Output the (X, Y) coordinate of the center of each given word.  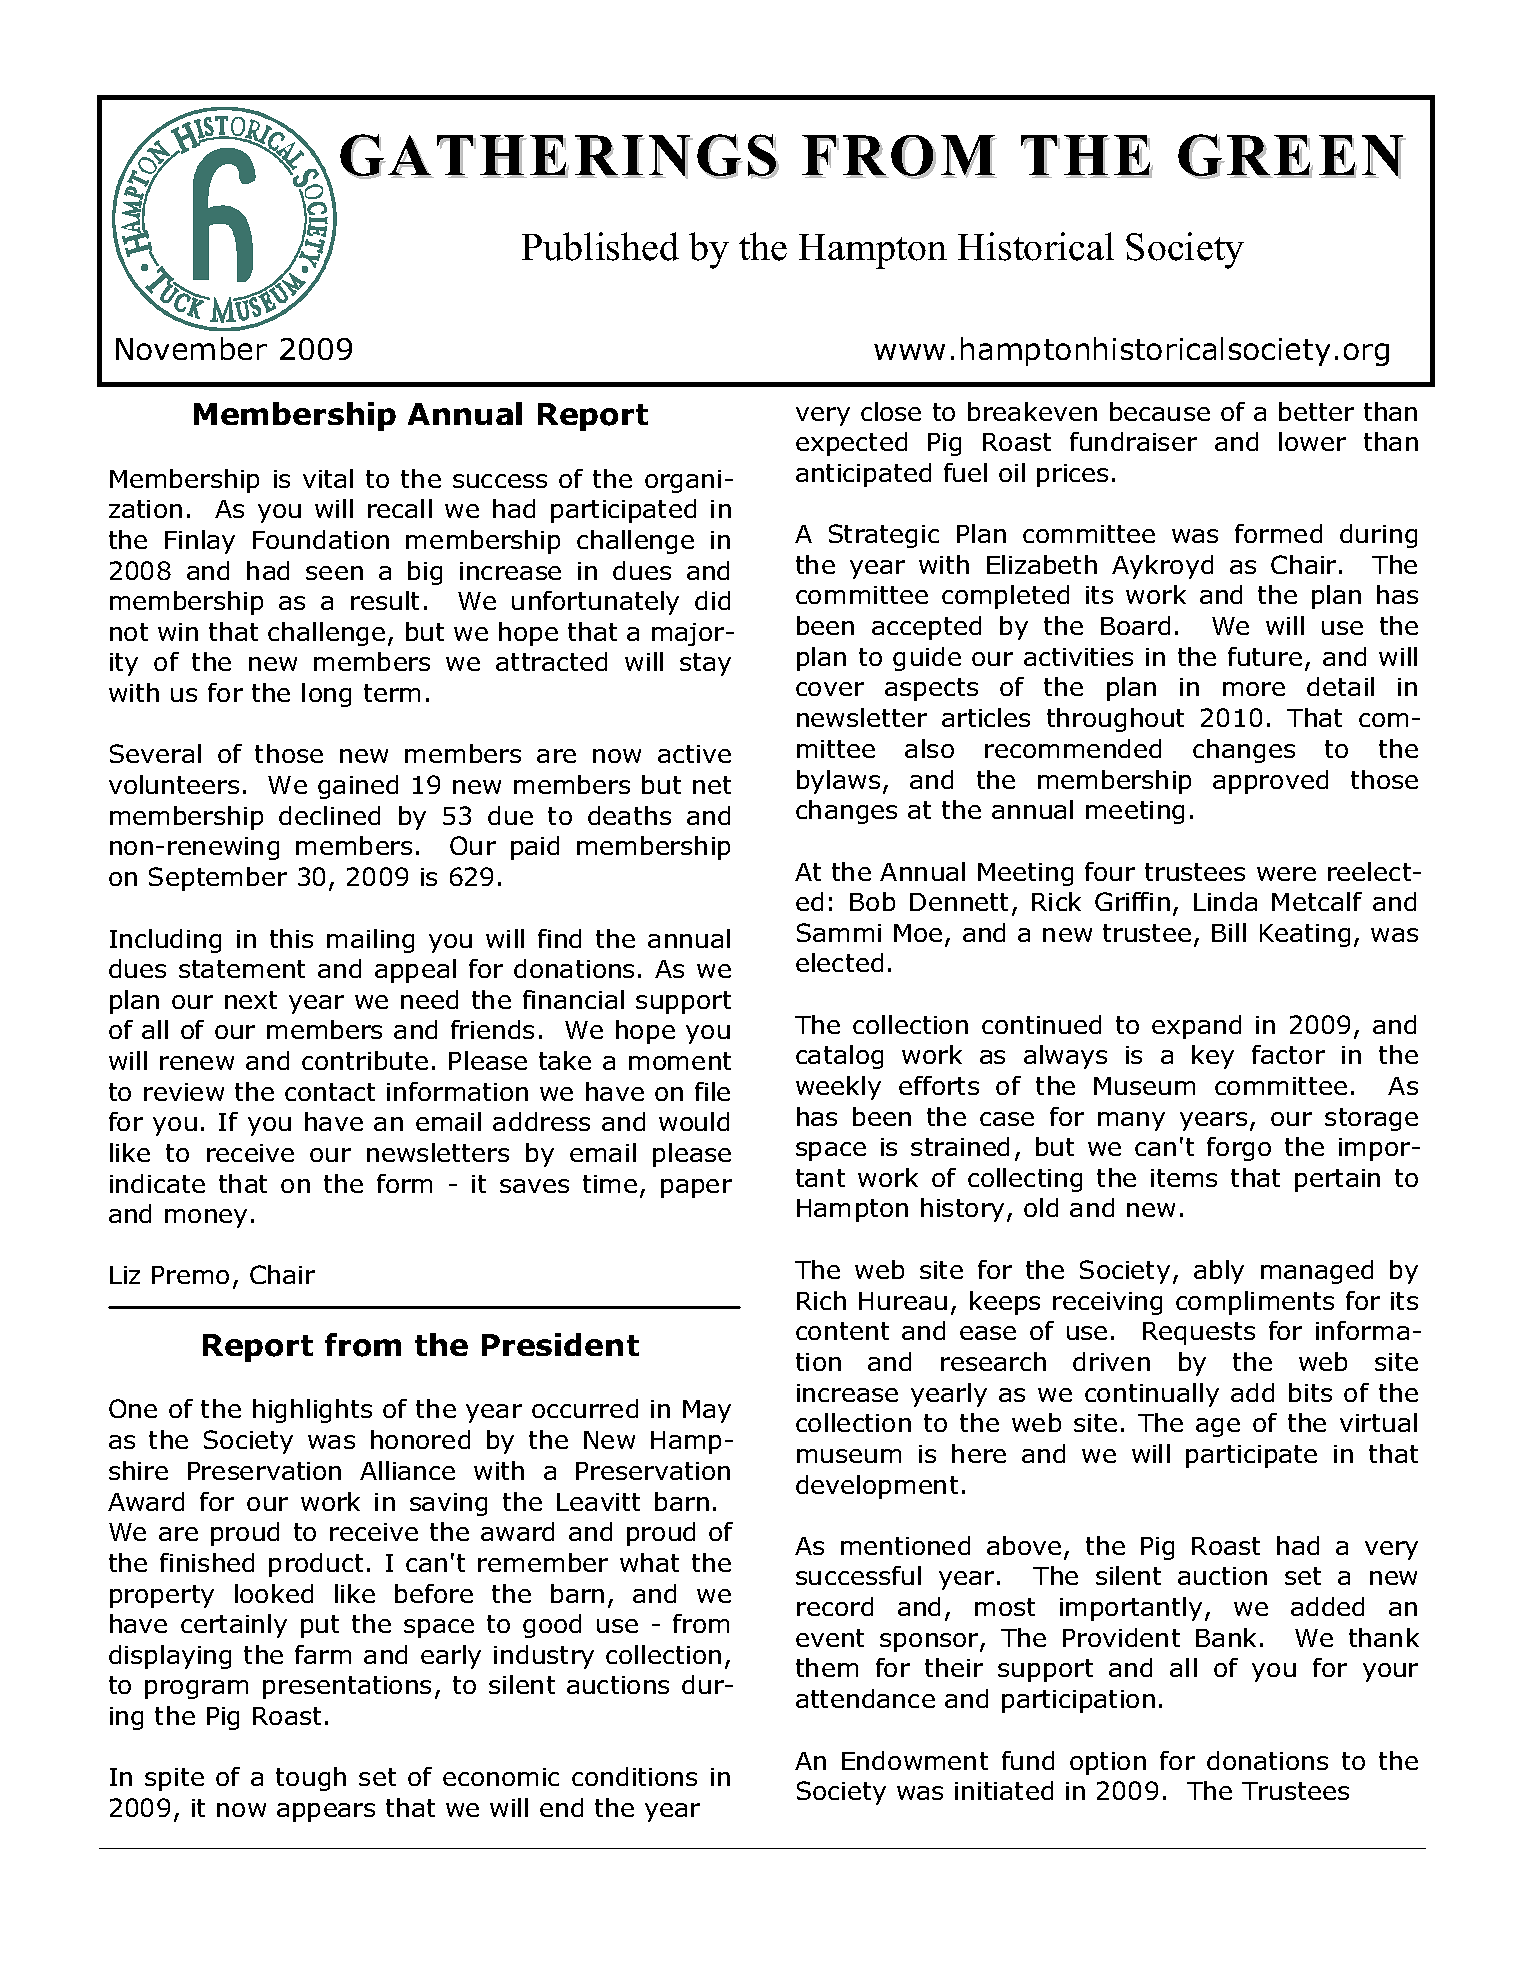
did (712, 600)
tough (311, 1779)
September (218, 879)
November (191, 348)
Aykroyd (1162, 567)
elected (839, 962)
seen (334, 573)
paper (696, 1188)
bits (1310, 1392)
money (206, 1218)
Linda (1225, 901)
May (707, 1411)
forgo (1239, 1149)
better (1316, 411)
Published (600, 246)
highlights (312, 1411)
